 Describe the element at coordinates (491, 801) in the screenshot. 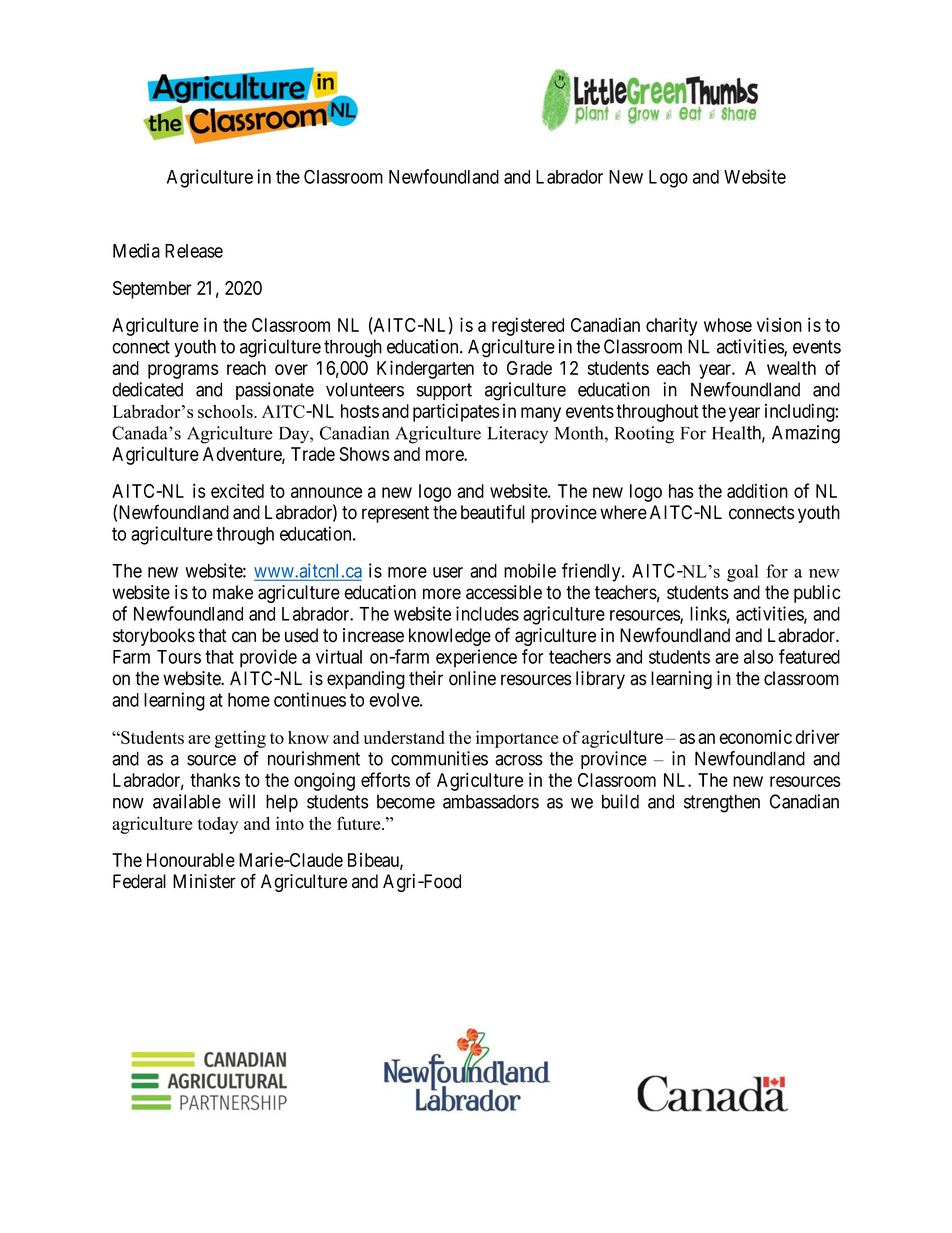

I see `ambassadors` at that location.
